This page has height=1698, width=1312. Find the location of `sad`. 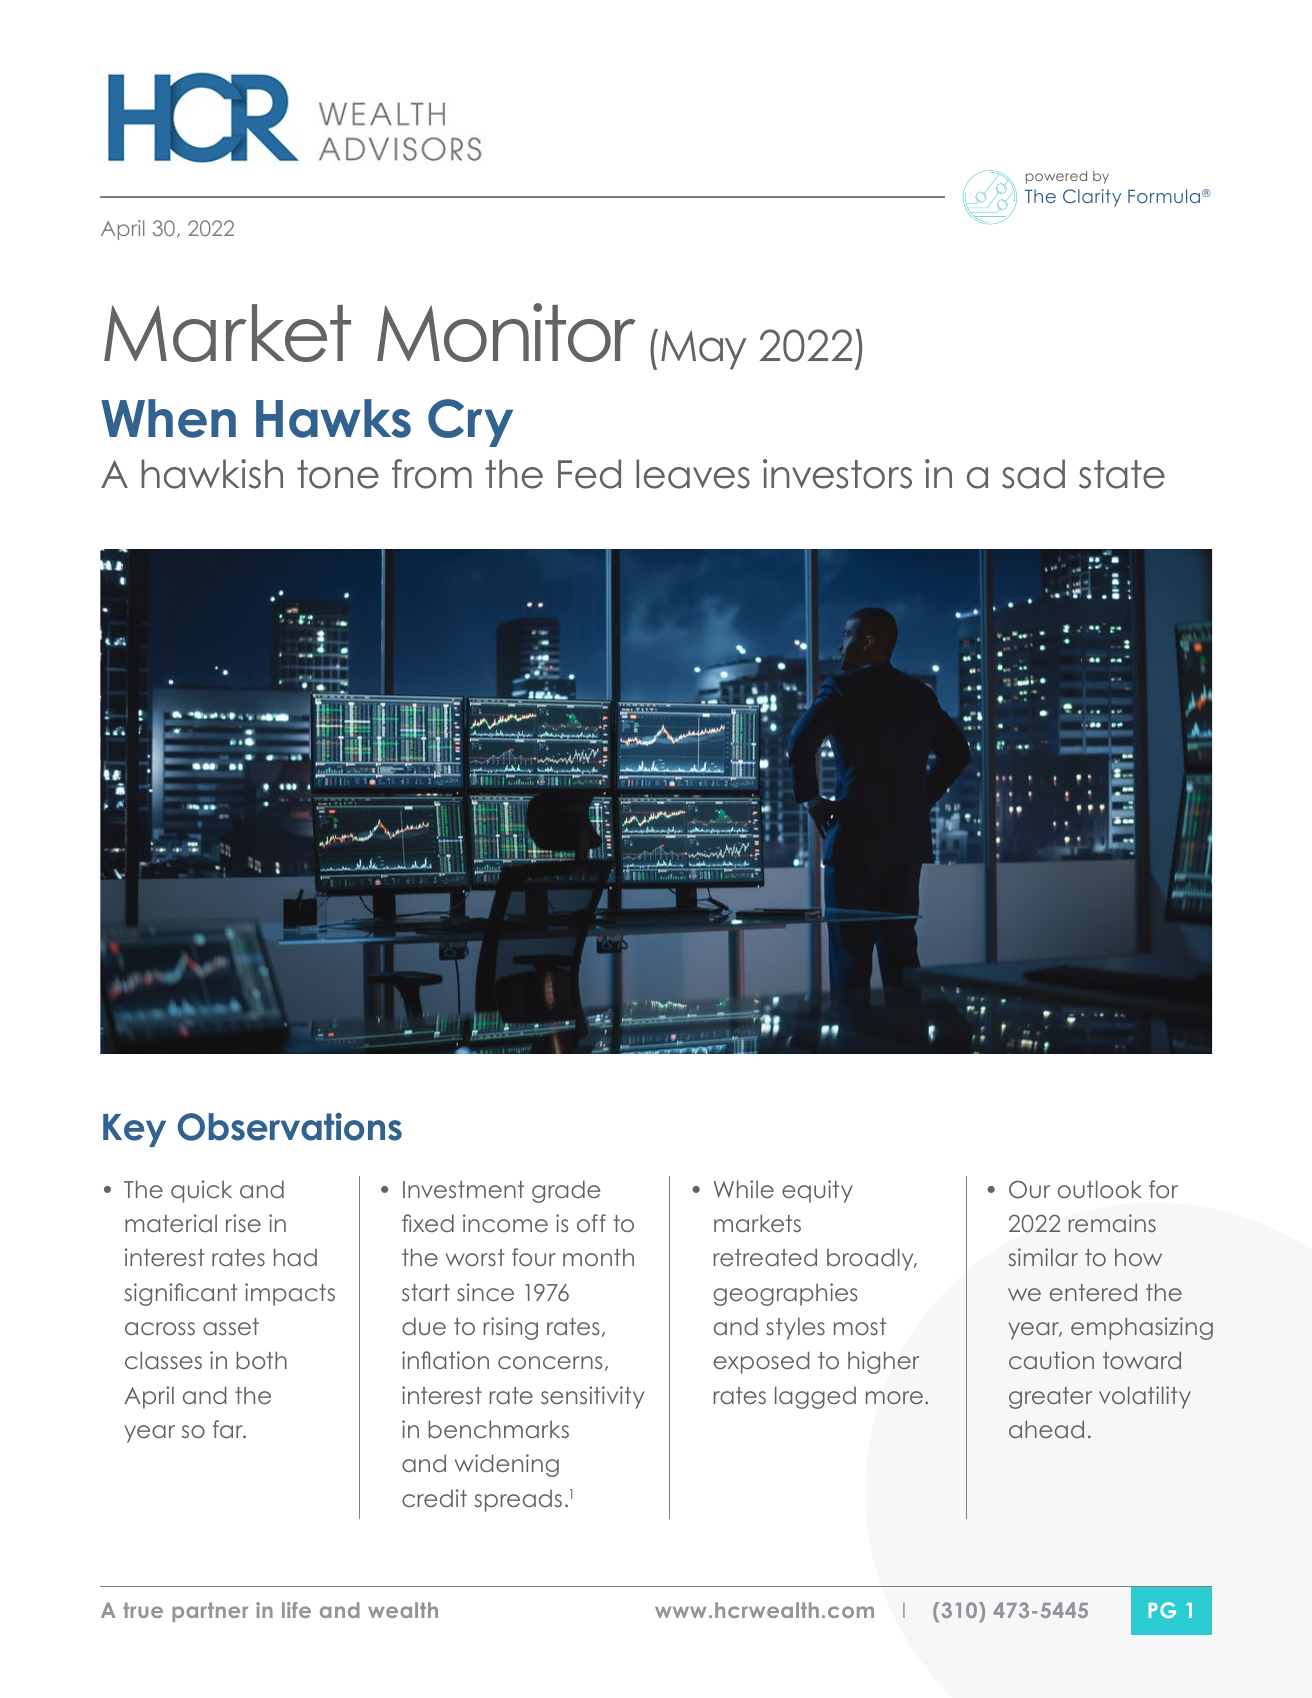

sad is located at coordinates (1033, 474).
